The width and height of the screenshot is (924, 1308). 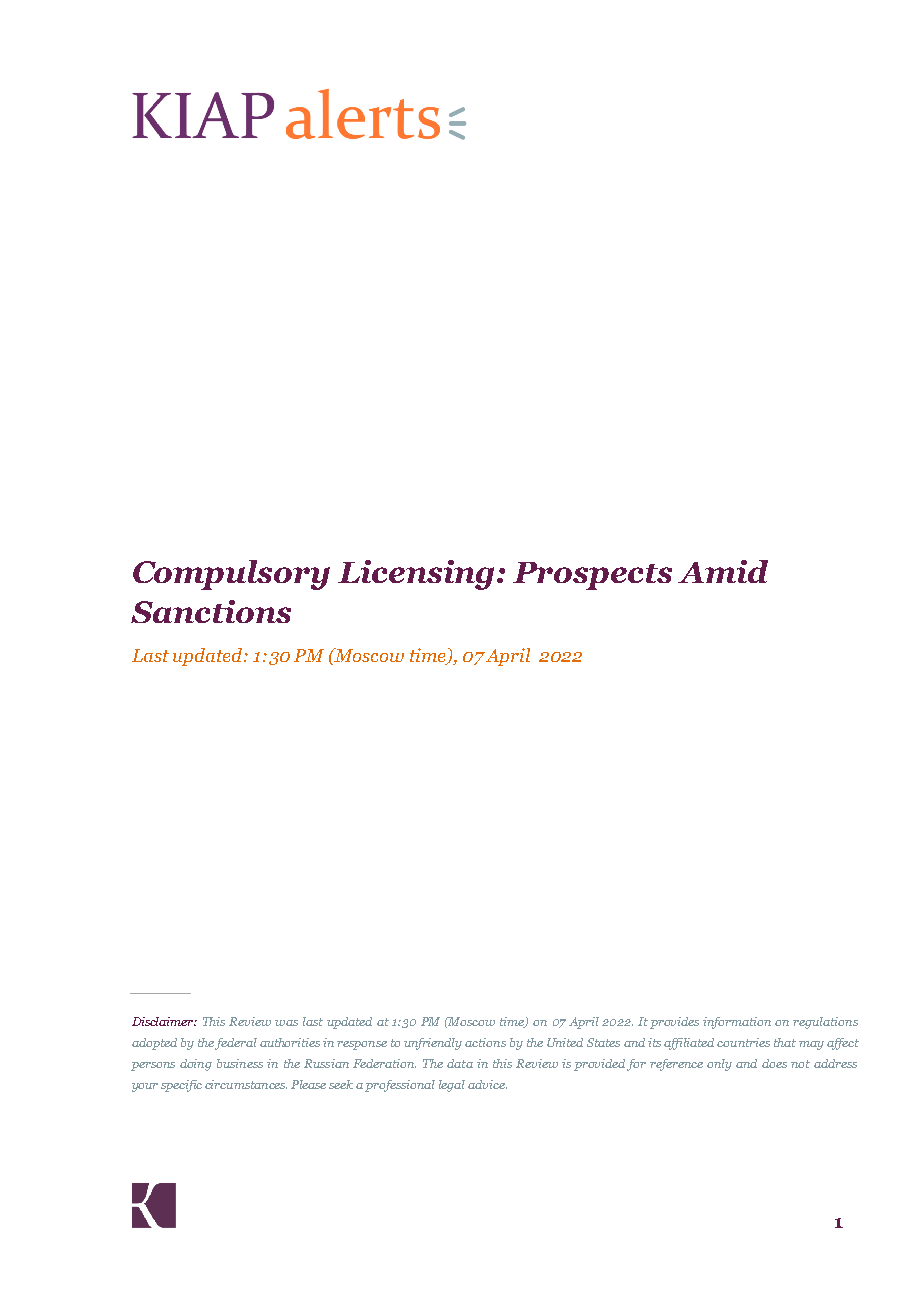 I want to click on information, so click(x=737, y=1023).
